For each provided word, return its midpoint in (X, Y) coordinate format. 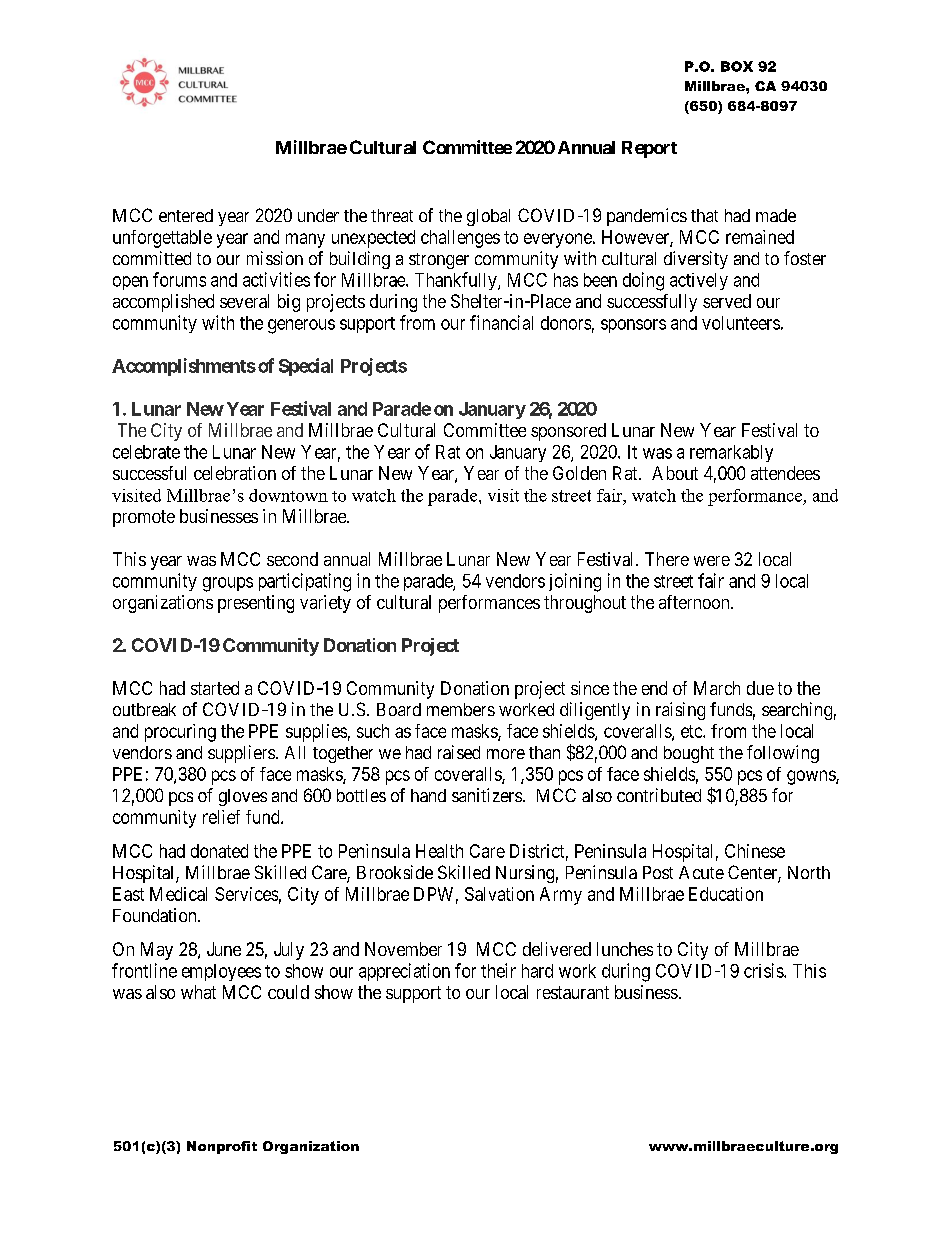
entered (186, 215)
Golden (579, 473)
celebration (235, 473)
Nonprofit (222, 1147)
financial (501, 322)
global (488, 217)
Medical (178, 894)
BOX (737, 66)
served (727, 301)
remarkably (731, 453)
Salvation (499, 894)
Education (726, 894)
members (461, 709)
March (717, 688)
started (215, 688)
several (244, 301)
